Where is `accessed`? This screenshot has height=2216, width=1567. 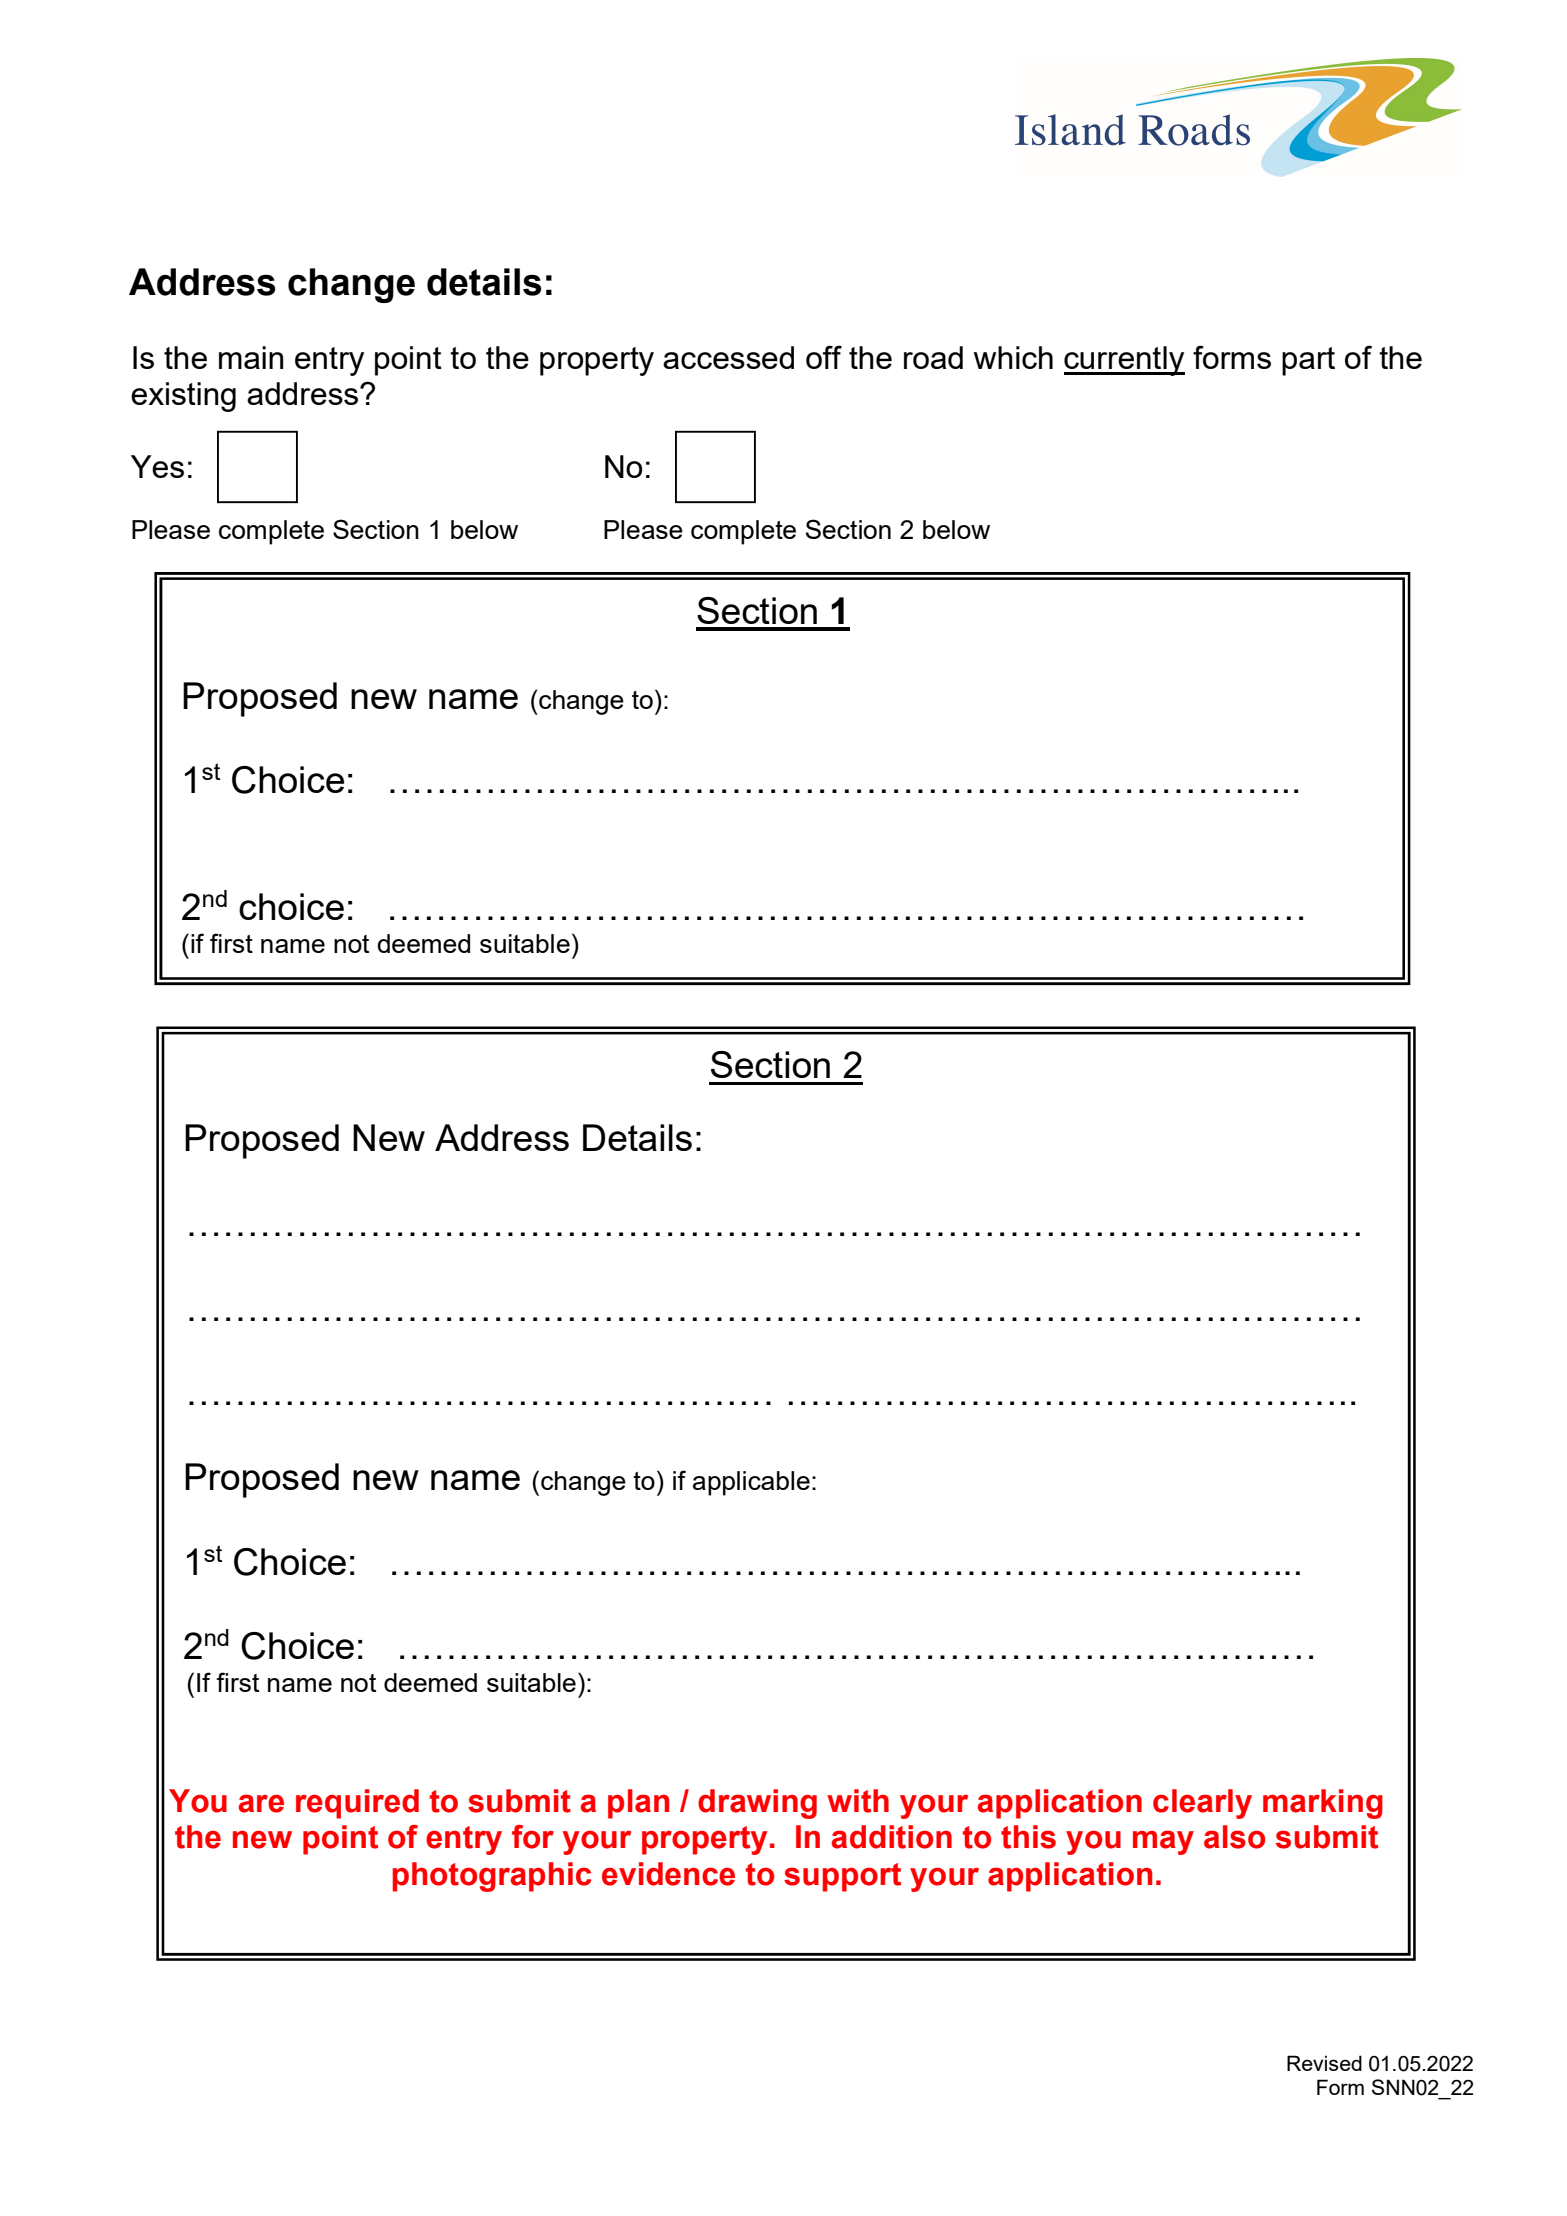
accessed is located at coordinates (728, 357).
